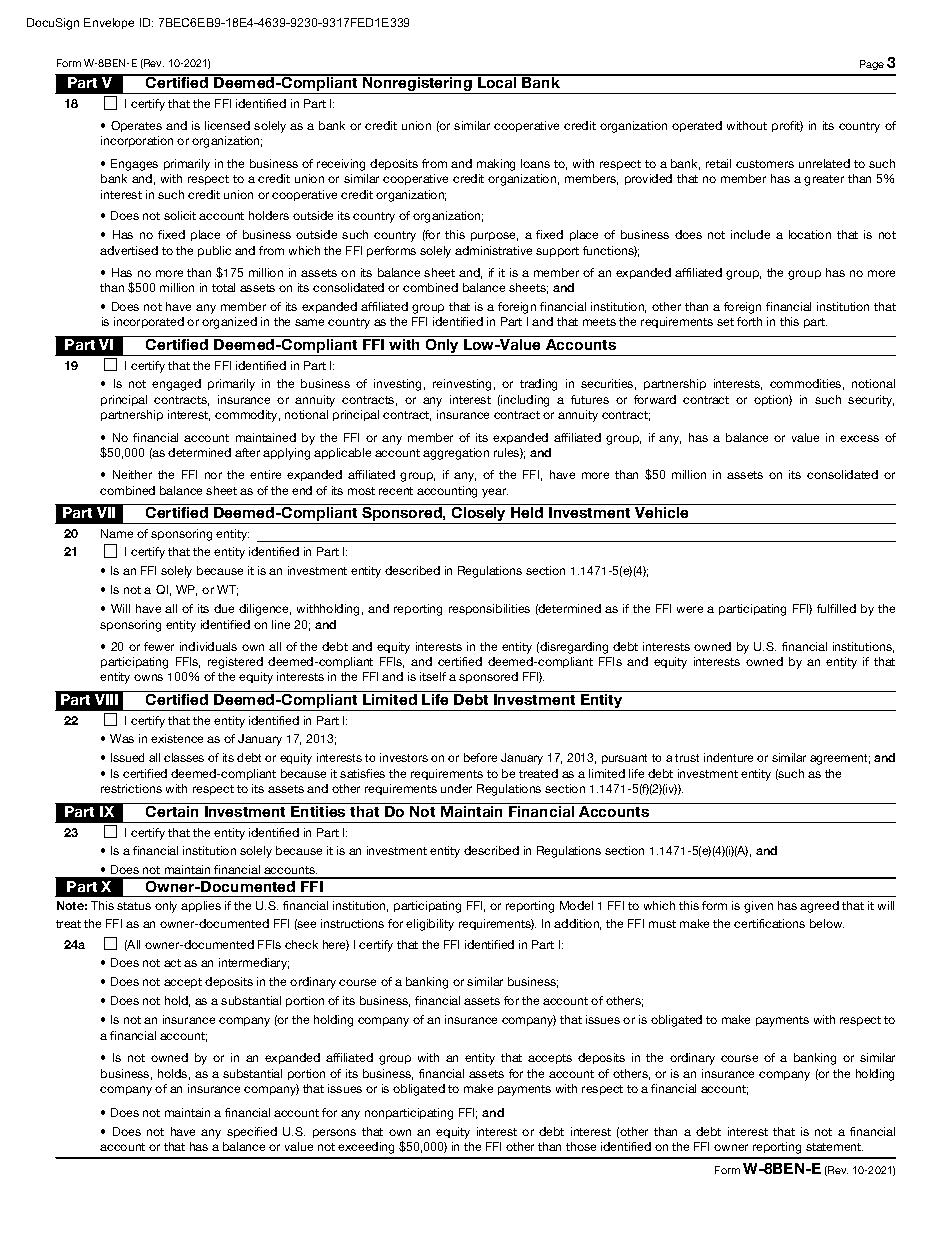  What do you see at coordinates (836, 608) in the screenshot?
I see `fulfilled` at bounding box center [836, 608].
